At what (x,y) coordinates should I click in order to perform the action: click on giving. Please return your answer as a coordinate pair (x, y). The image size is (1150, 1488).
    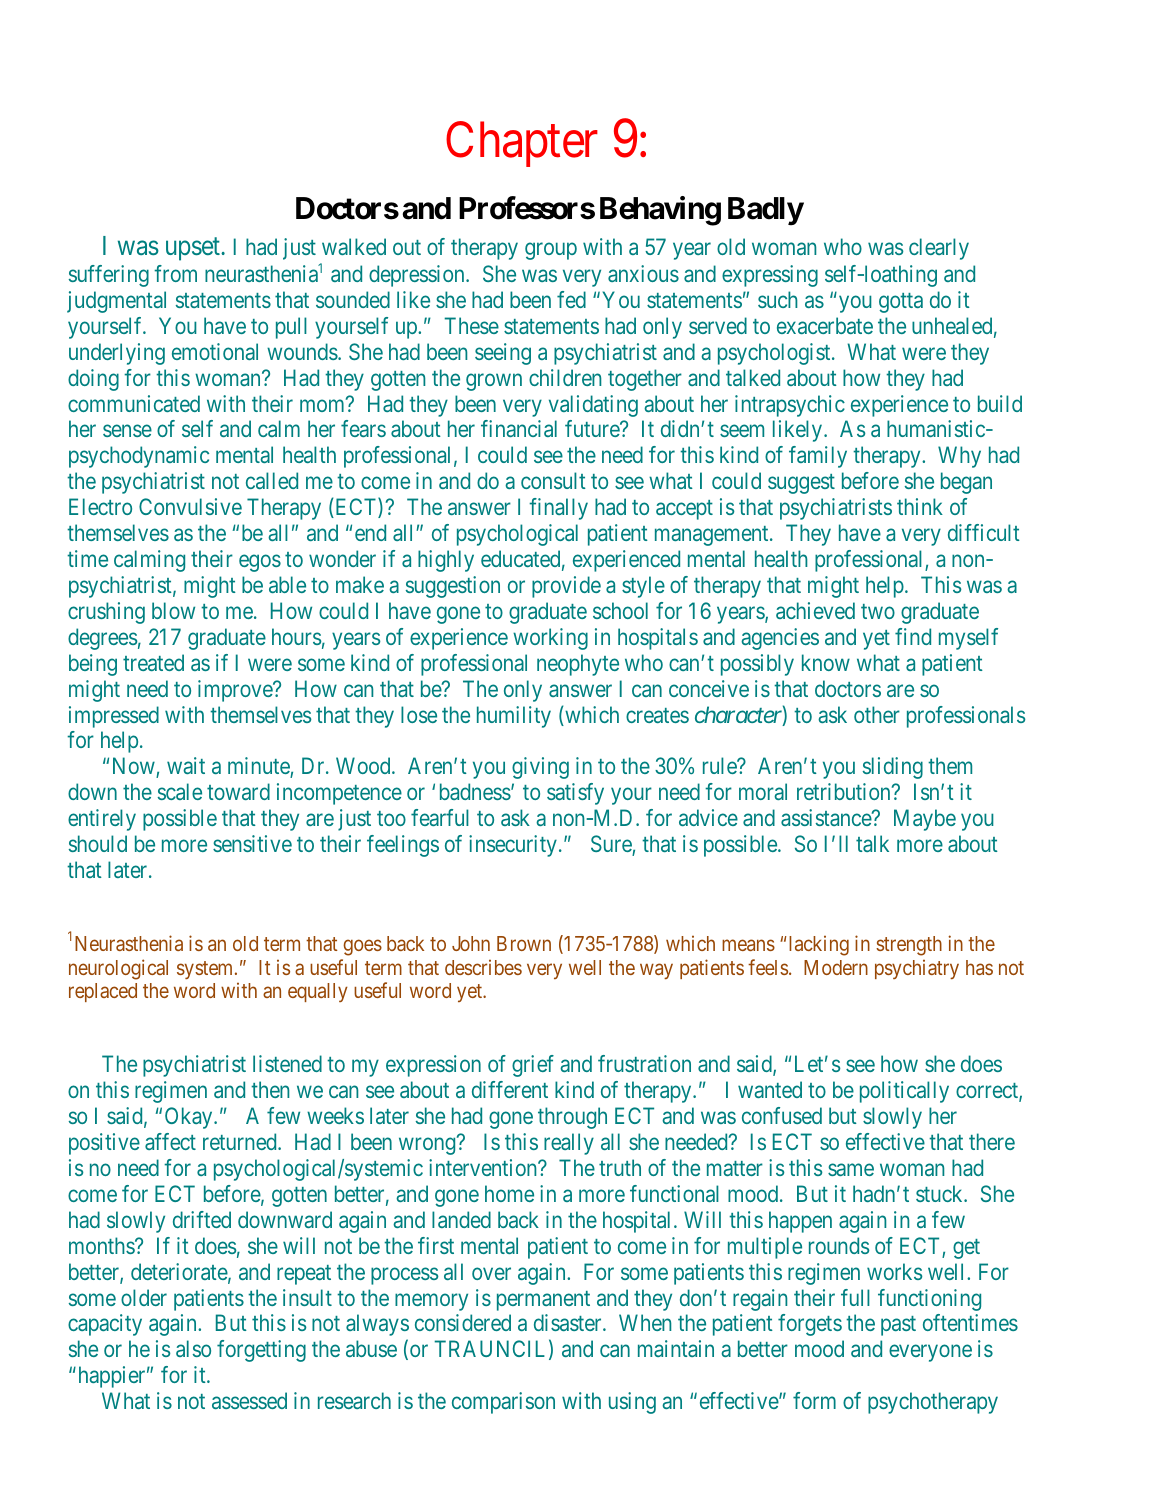
    Looking at the image, I should click on (540, 768).
